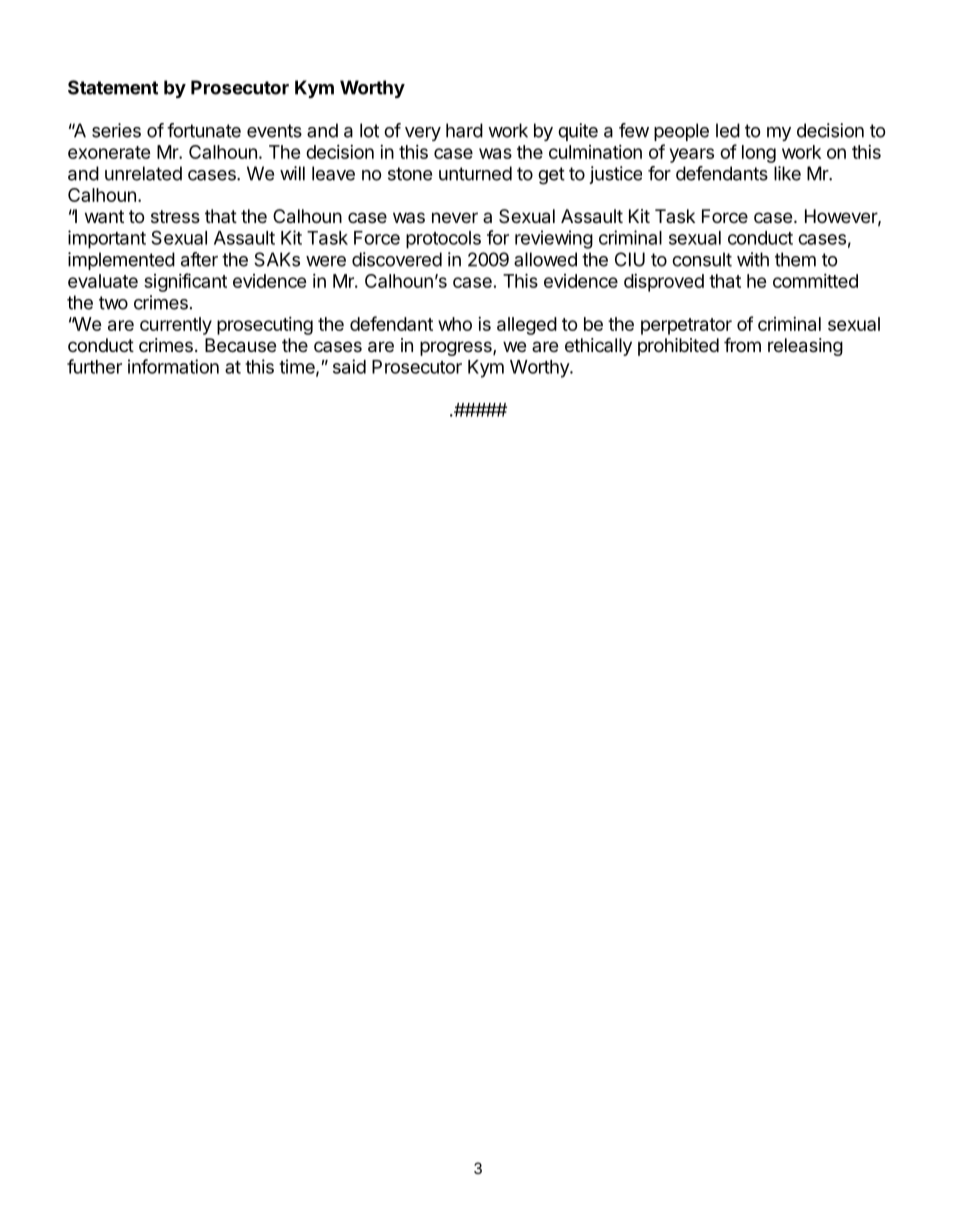 The width and height of the document is (954, 1232). I want to click on never, so click(455, 217).
